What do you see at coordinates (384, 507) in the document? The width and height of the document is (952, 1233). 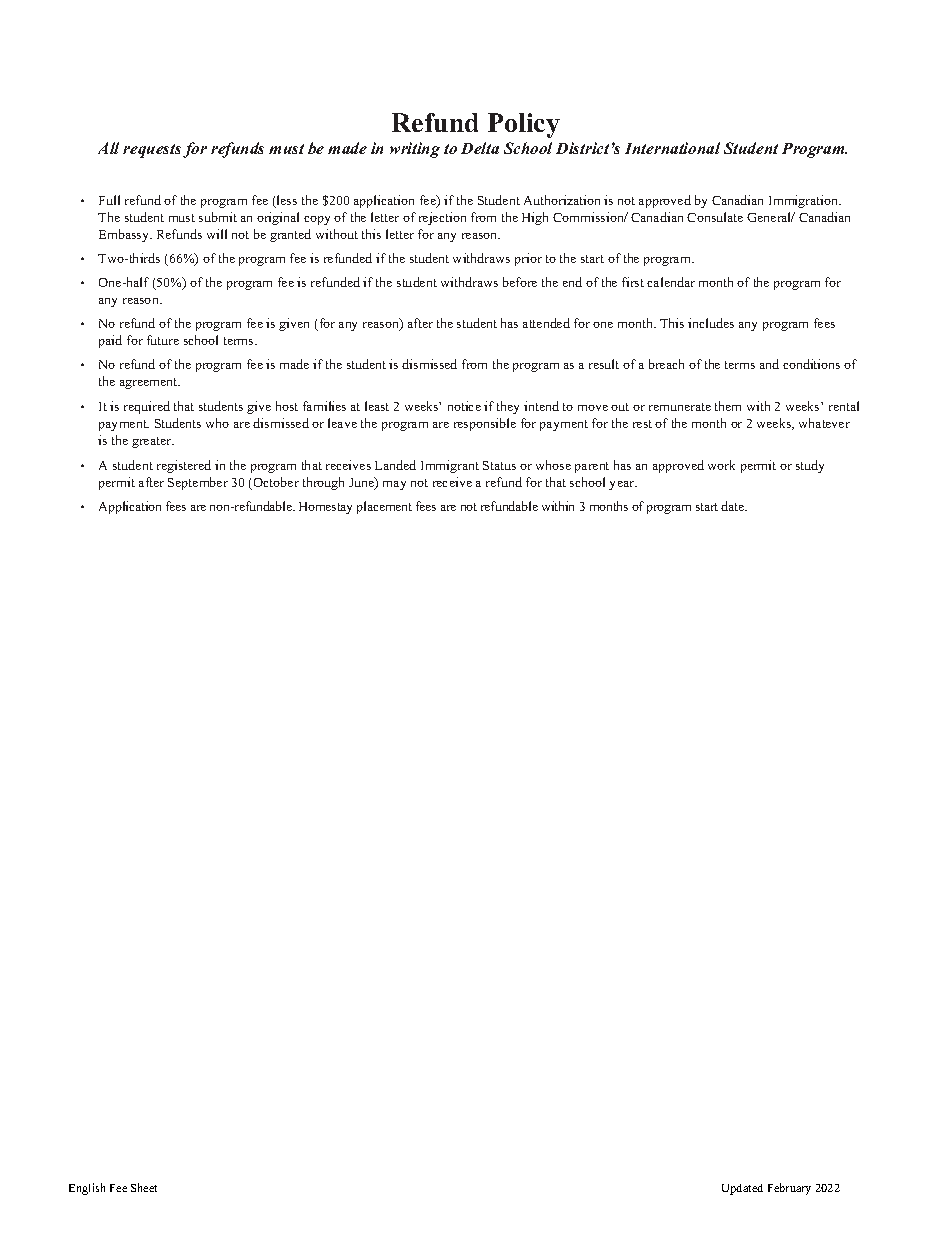 I see `placement` at bounding box center [384, 507].
